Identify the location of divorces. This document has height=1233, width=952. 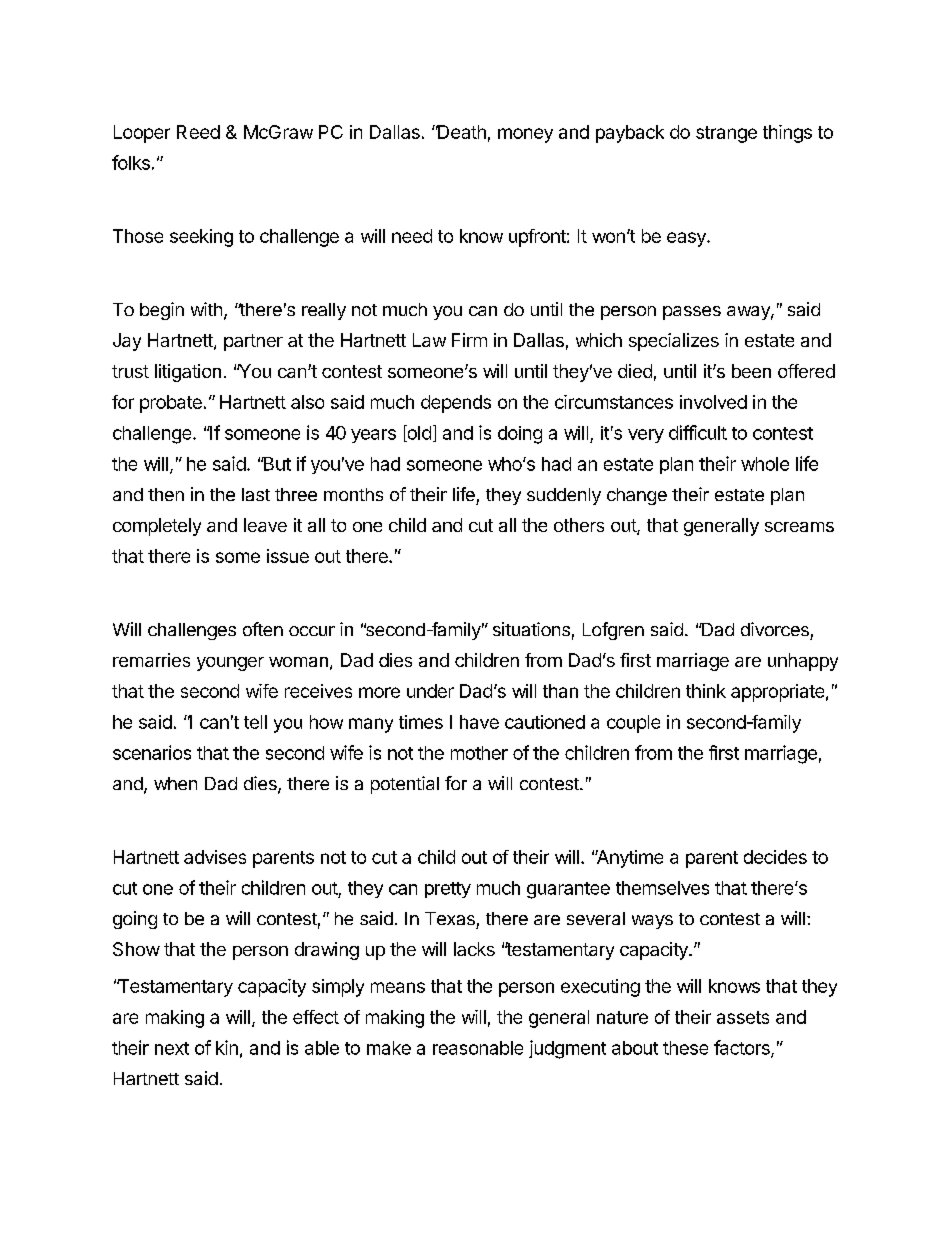
(775, 629).
